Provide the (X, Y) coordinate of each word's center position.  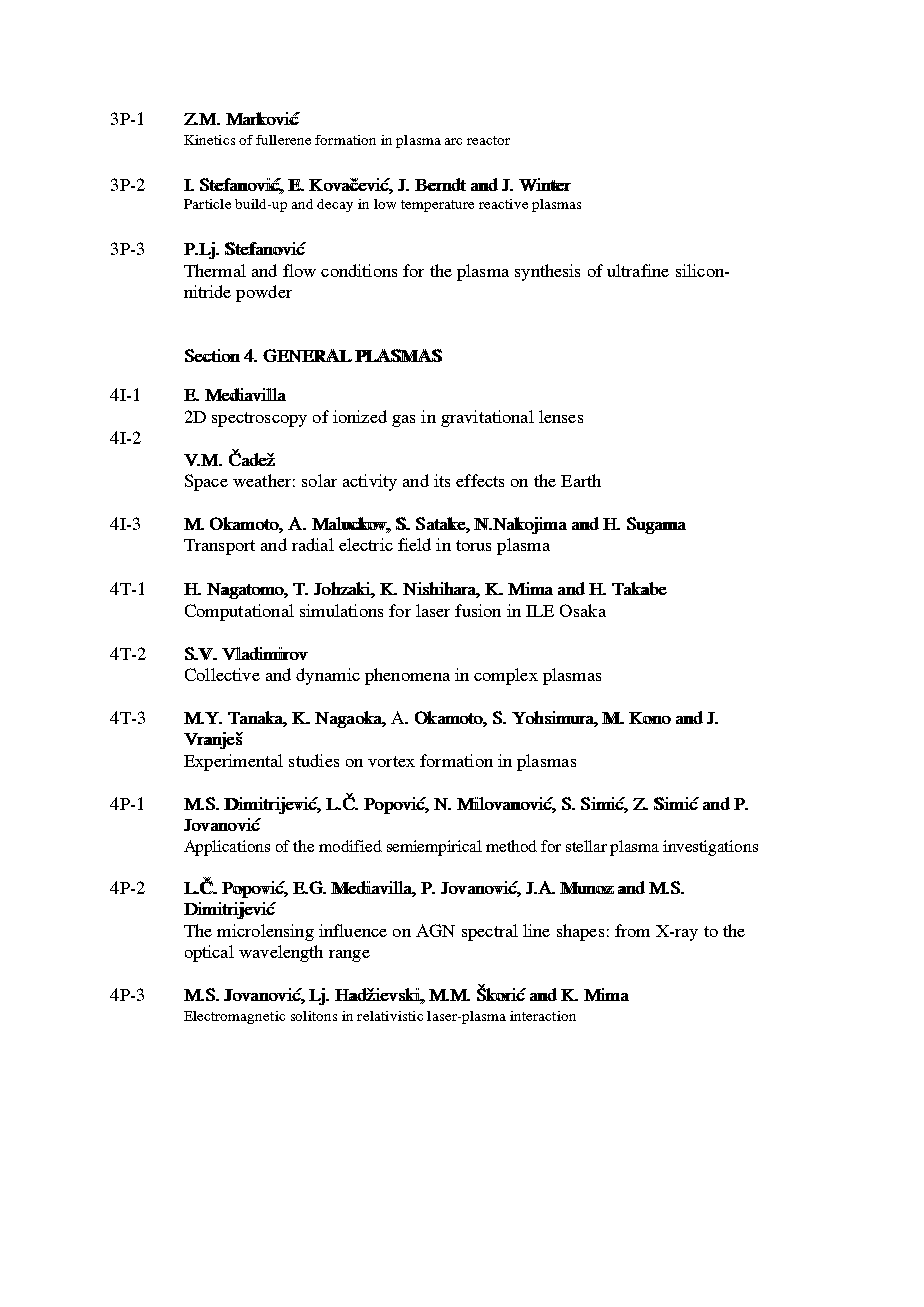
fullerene (283, 140)
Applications (227, 848)
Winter (545, 184)
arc (453, 141)
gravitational (487, 418)
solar (319, 480)
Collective (222, 674)
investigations (710, 848)
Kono (650, 718)
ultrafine (638, 270)
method (511, 846)
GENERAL (307, 355)
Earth (581, 480)
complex (506, 676)
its (442, 480)
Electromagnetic (234, 1017)
